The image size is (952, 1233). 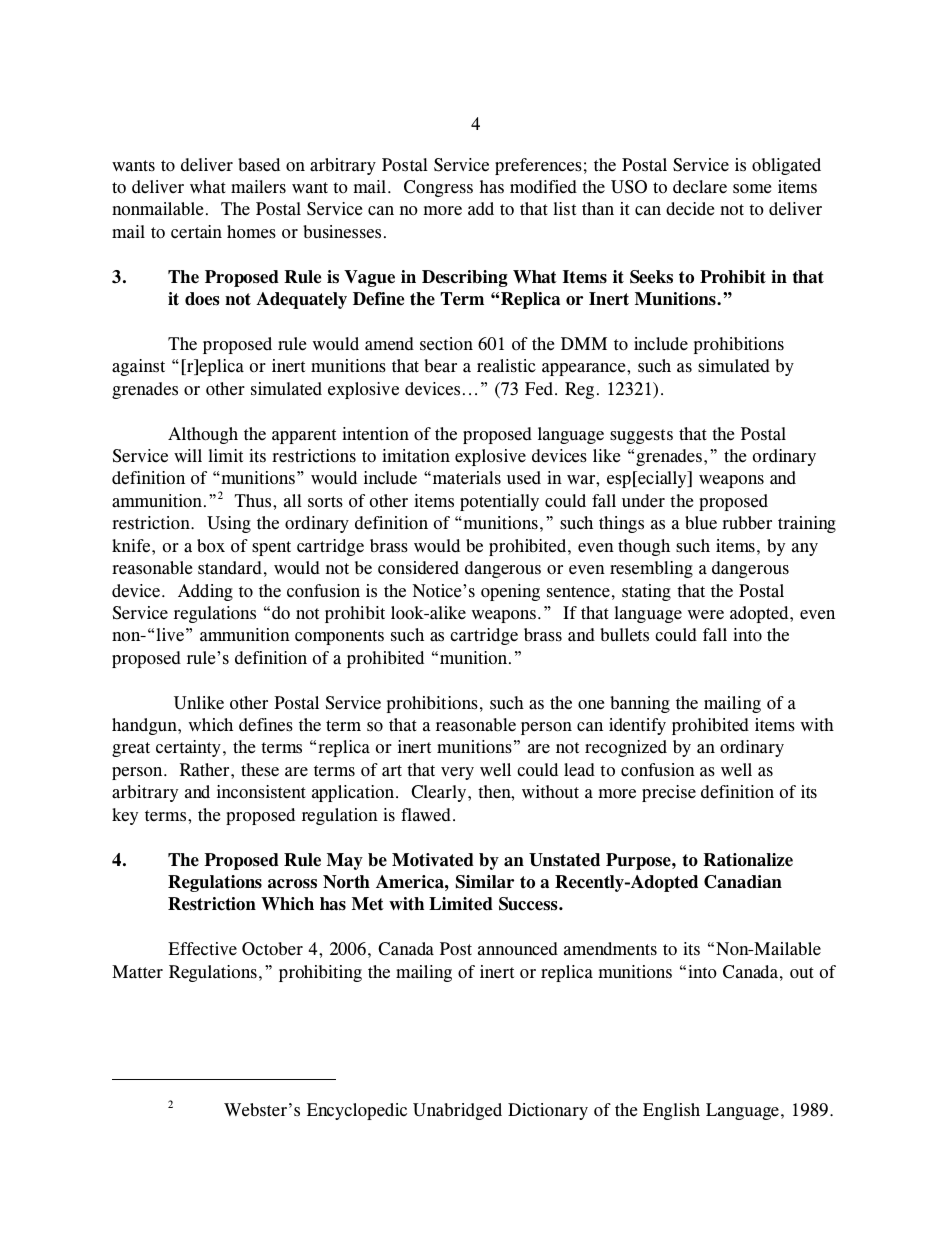 I want to click on Unabridged, so click(x=457, y=1111).
